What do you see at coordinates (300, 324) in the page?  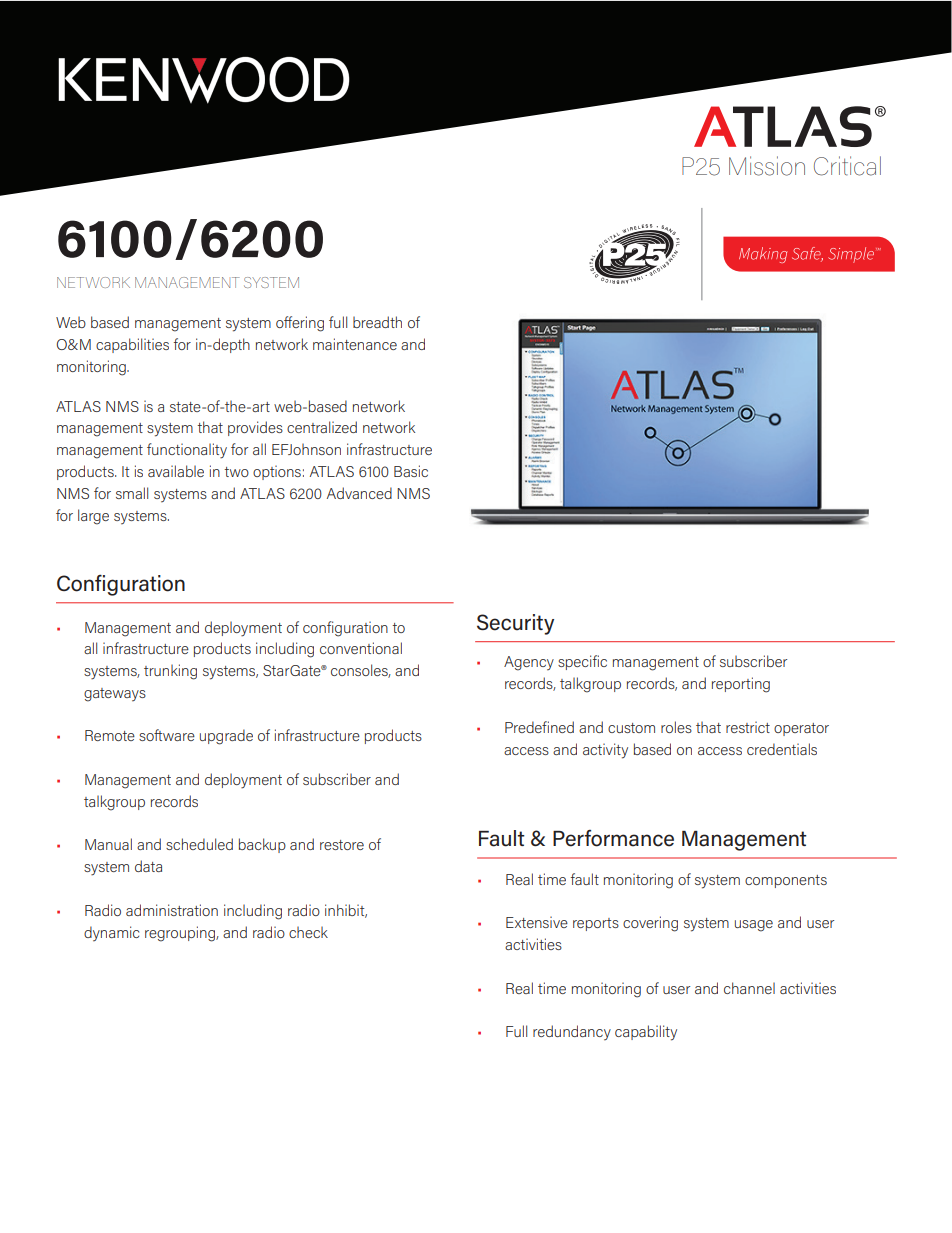 I see `offering` at bounding box center [300, 324].
